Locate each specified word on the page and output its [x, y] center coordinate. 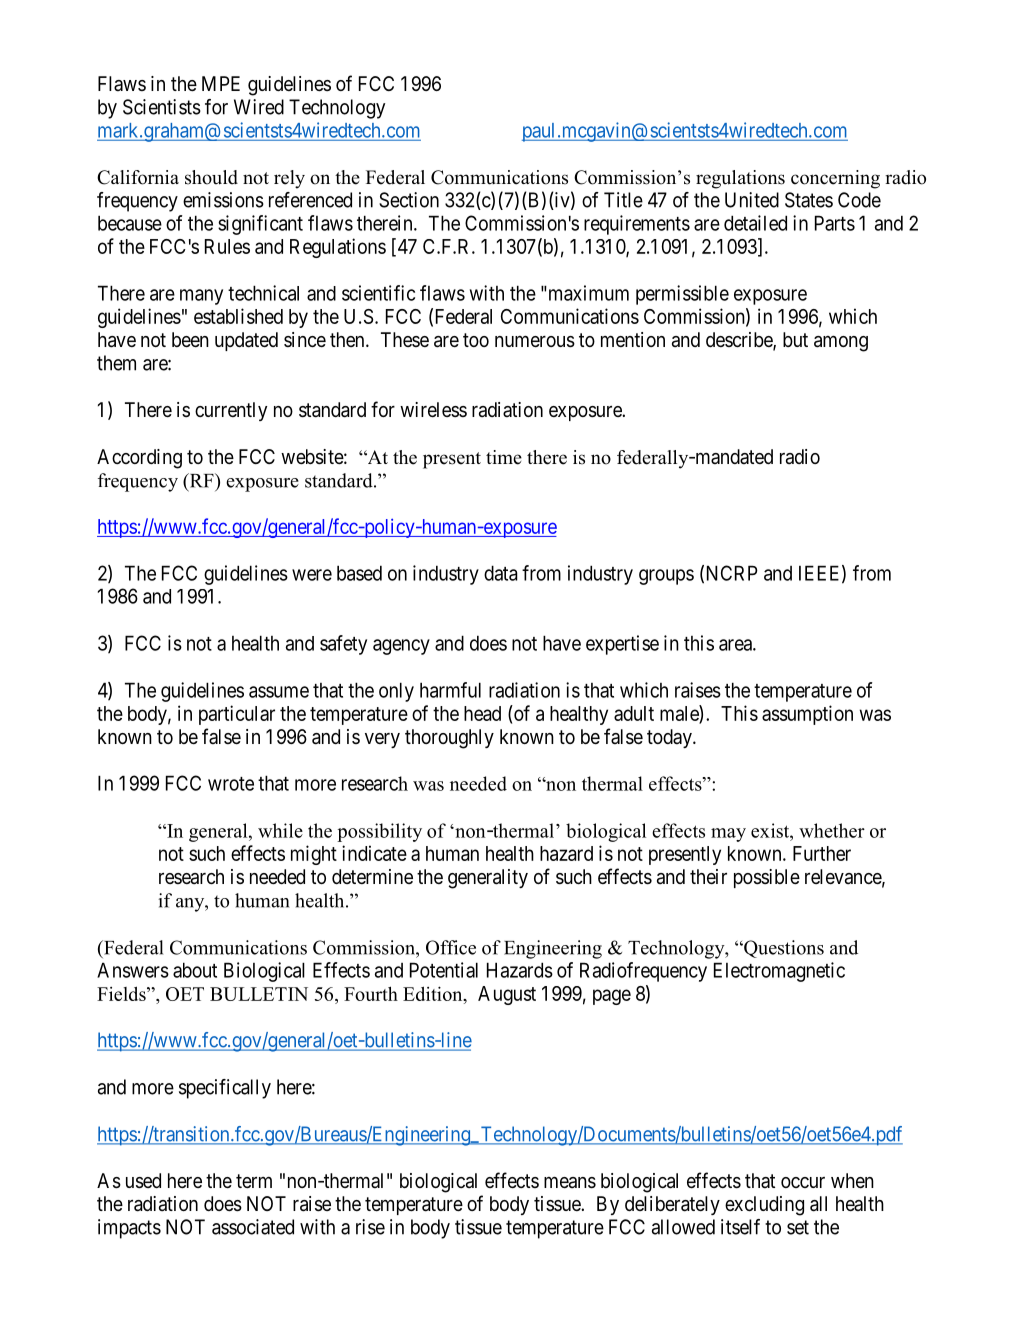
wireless [433, 409]
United [752, 200]
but [795, 339]
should [211, 177]
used [143, 1181]
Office [451, 947]
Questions [783, 949]
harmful [450, 690]
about [195, 970]
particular [237, 715]
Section [409, 200]
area [736, 645]
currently [231, 411]
